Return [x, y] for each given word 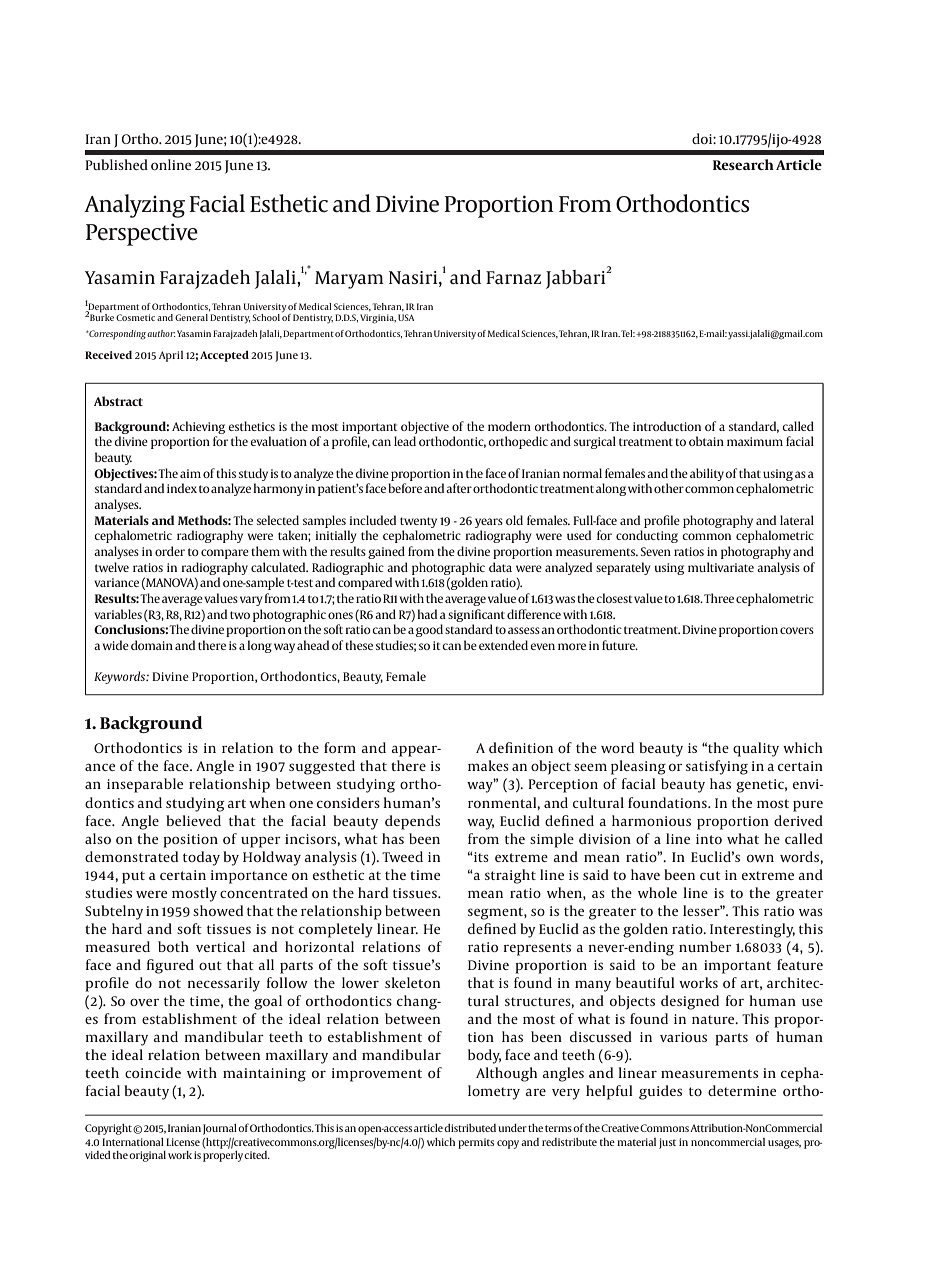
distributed [470, 1128]
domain [152, 645]
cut [710, 875]
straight [510, 876]
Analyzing [134, 206]
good [429, 630]
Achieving [198, 427]
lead [405, 441]
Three [719, 598]
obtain [706, 441]
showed [218, 910]
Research [743, 164]
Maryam [349, 280]
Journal [220, 1129]
